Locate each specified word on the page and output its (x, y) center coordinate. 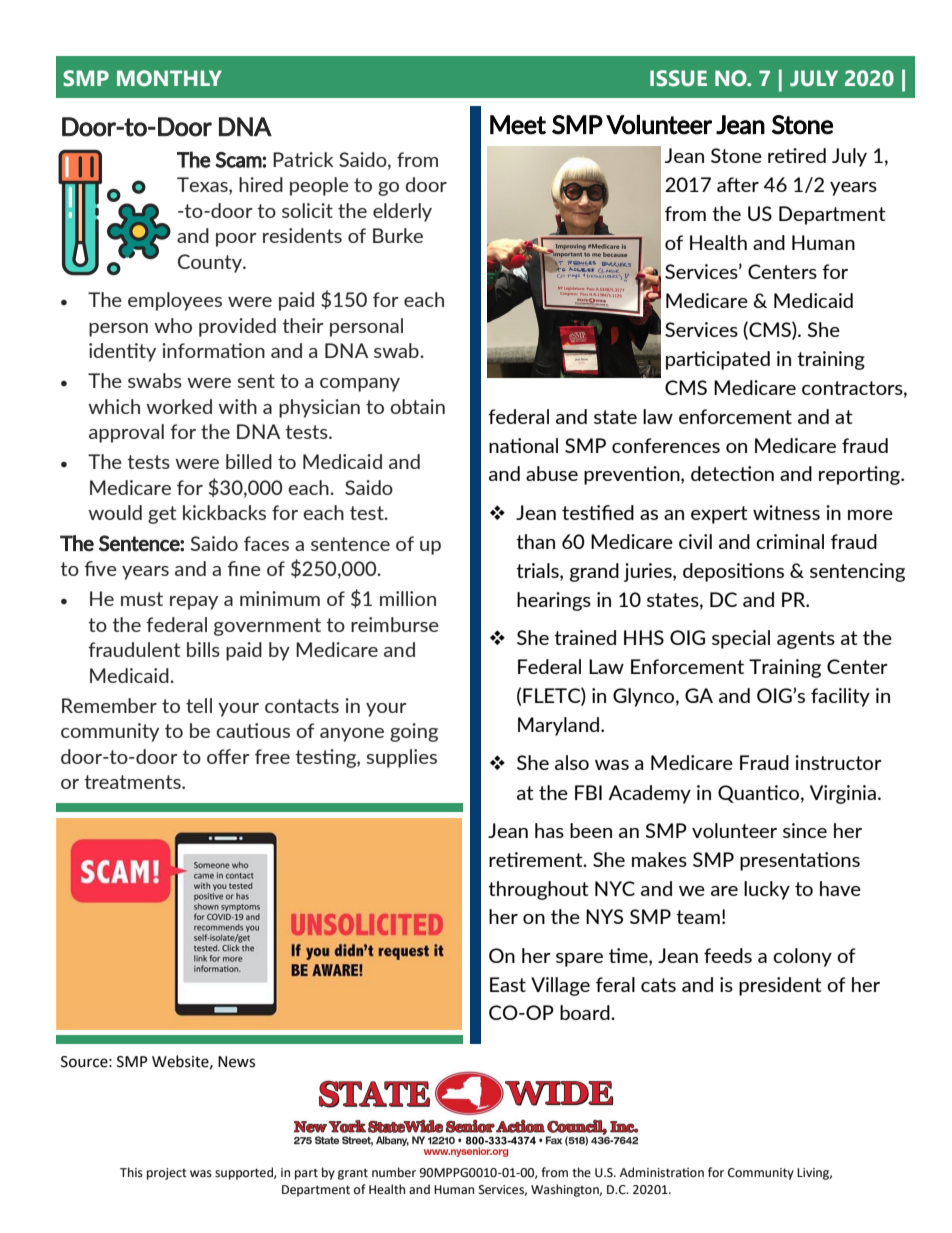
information (213, 350)
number (394, 1172)
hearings (554, 601)
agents (806, 640)
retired (797, 155)
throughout (538, 890)
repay (194, 603)
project (167, 1174)
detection (732, 473)
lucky (767, 890)
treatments (133, 782)
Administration (662, 1172)
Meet (518, 125)
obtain (417, 406)
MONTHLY (169, 78)
